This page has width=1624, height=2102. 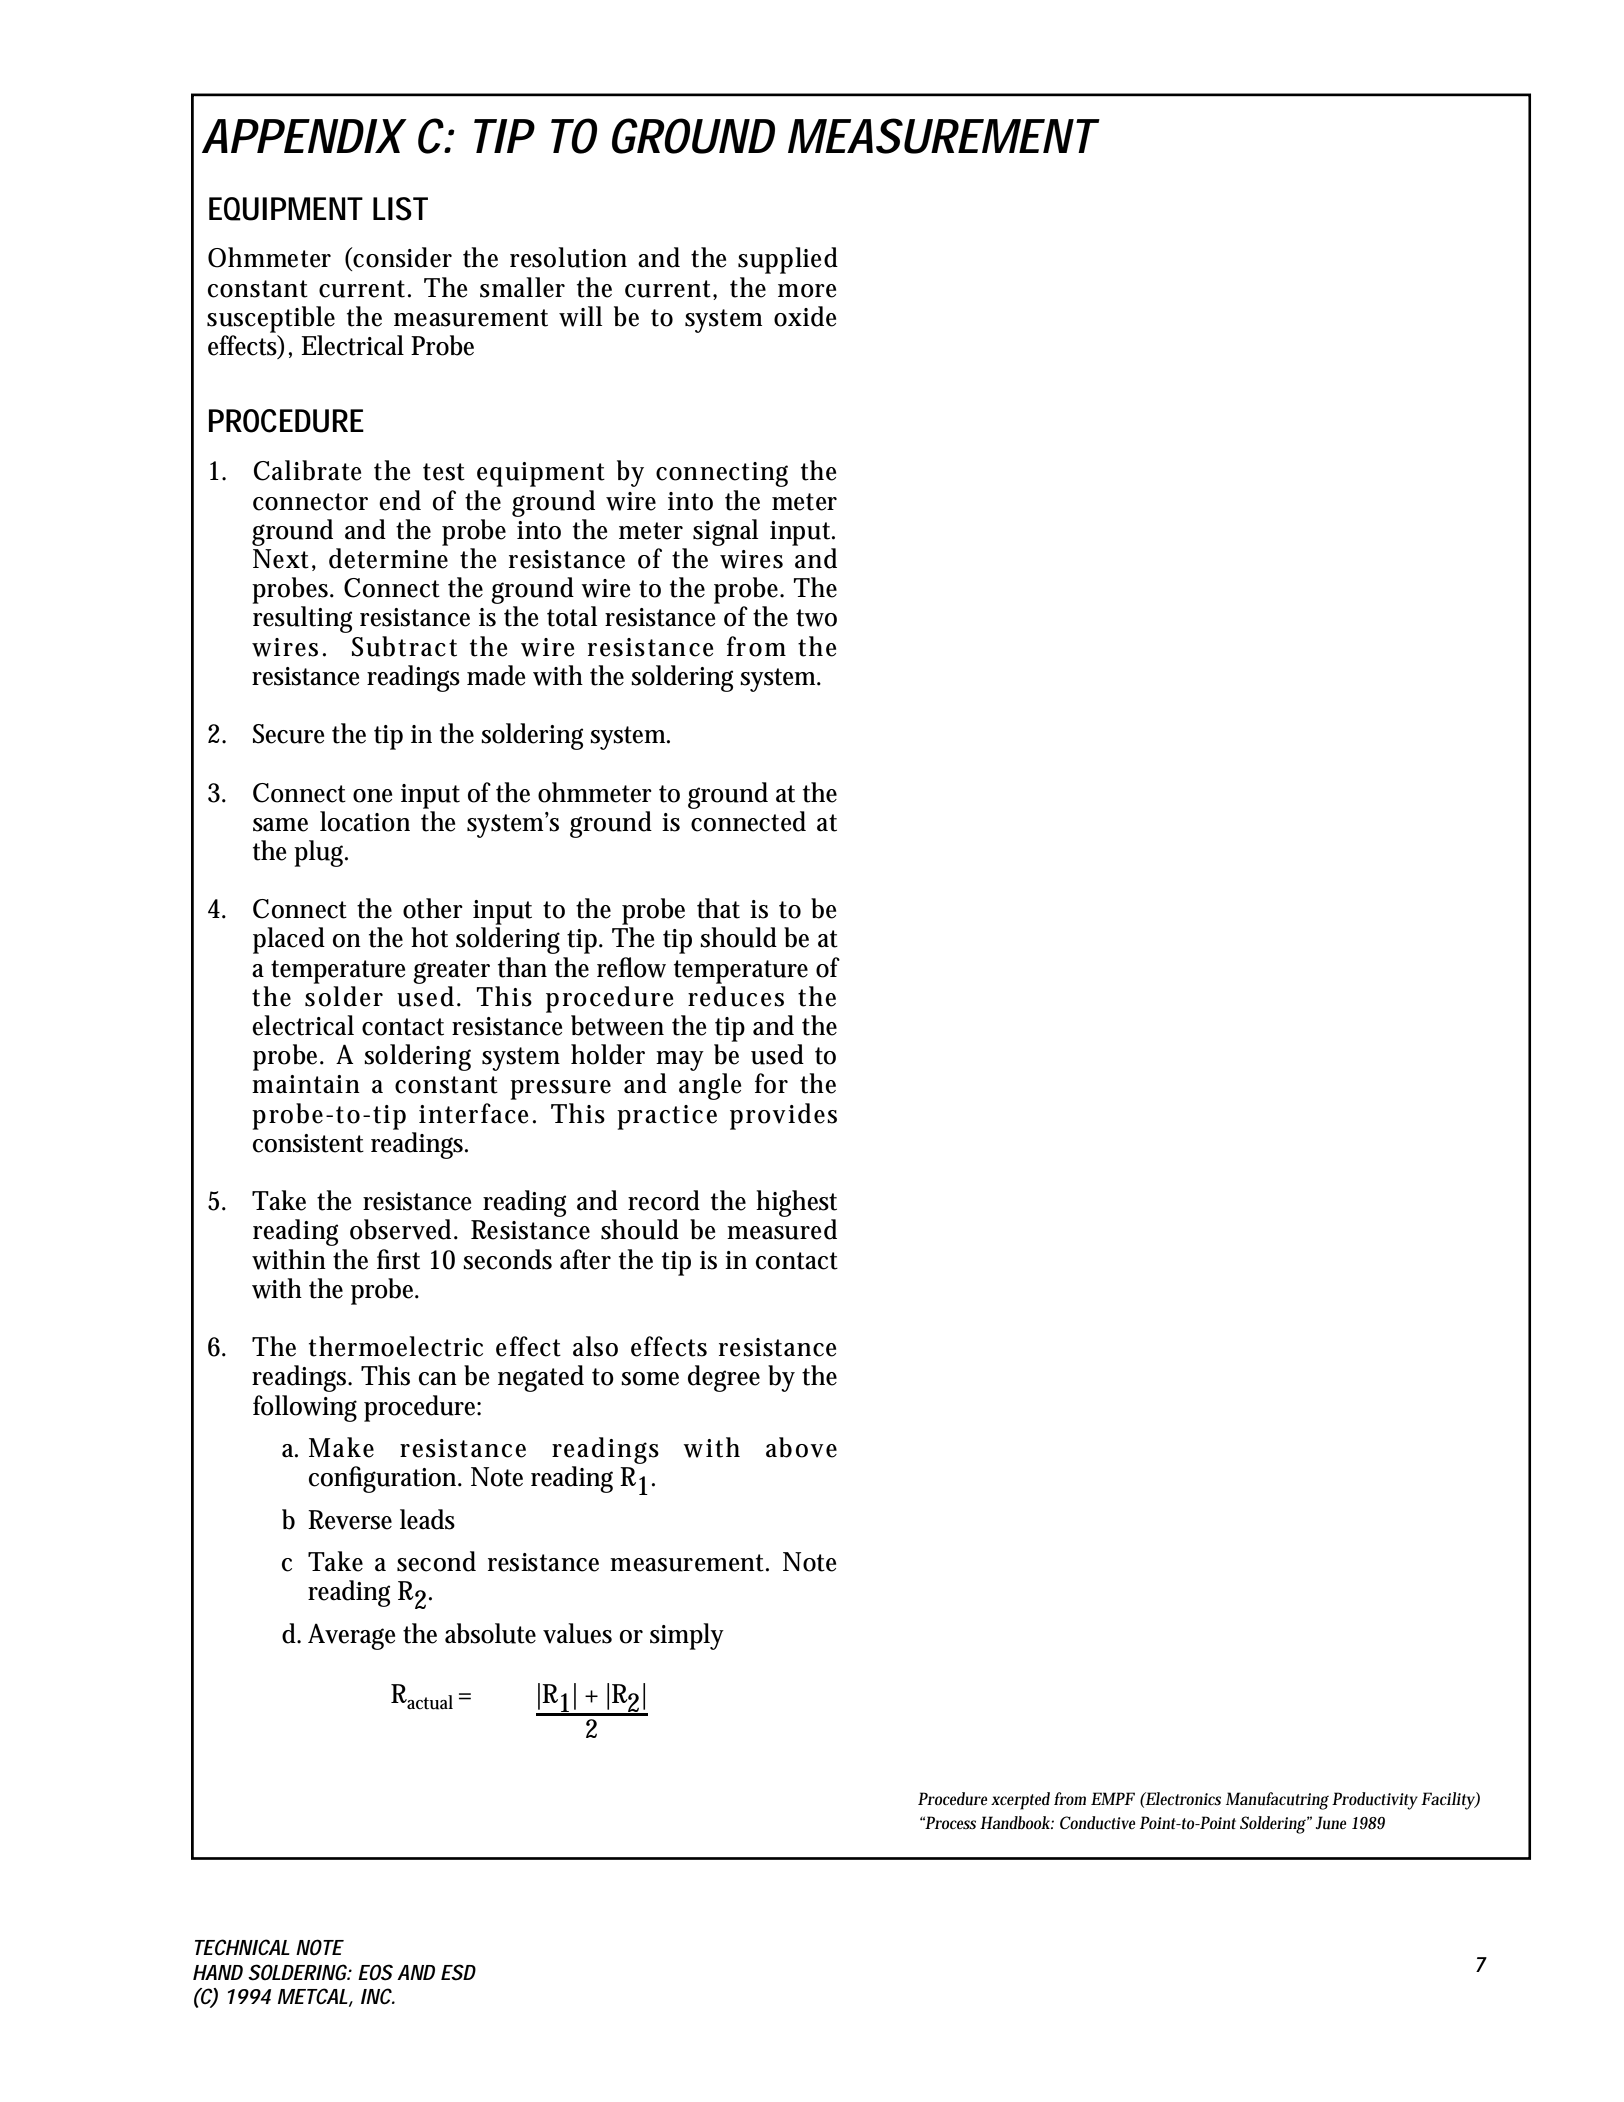 I want to click on LIST, so click(x=400, y=209).
